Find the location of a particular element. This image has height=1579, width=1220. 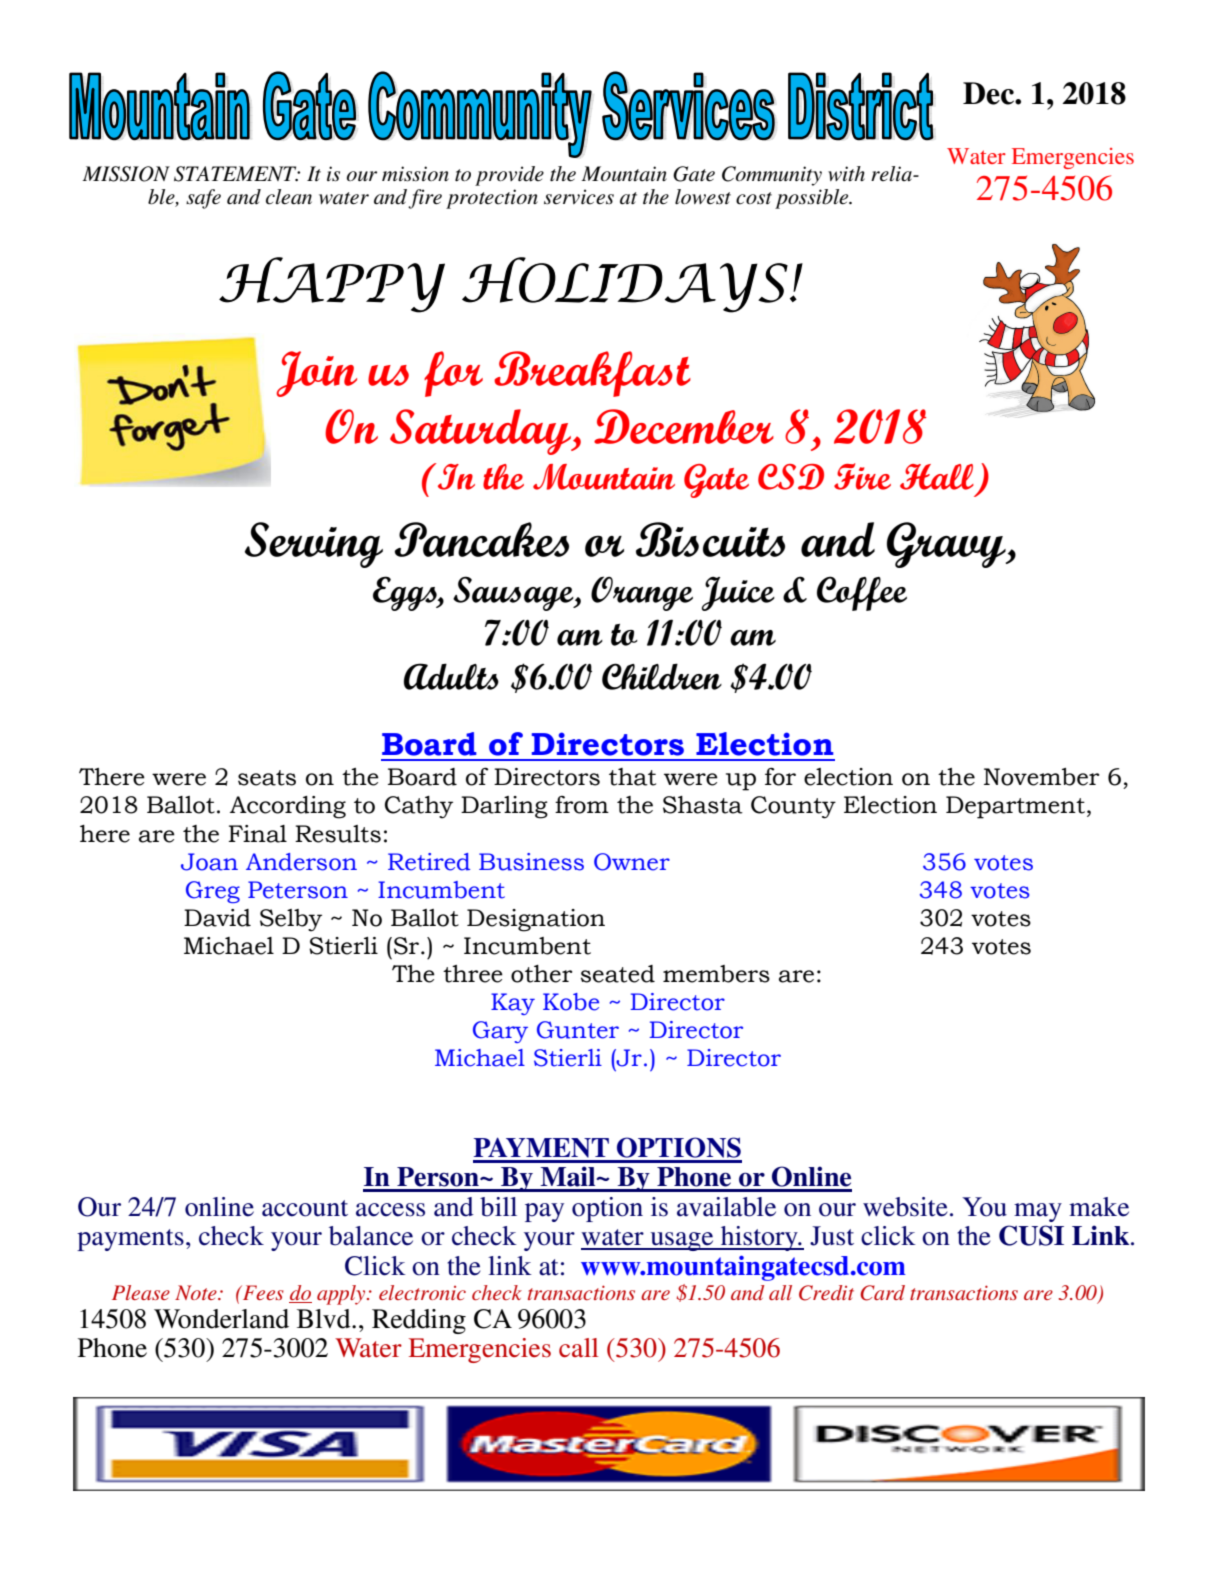

Serving is located at coordinates (314, 545).
